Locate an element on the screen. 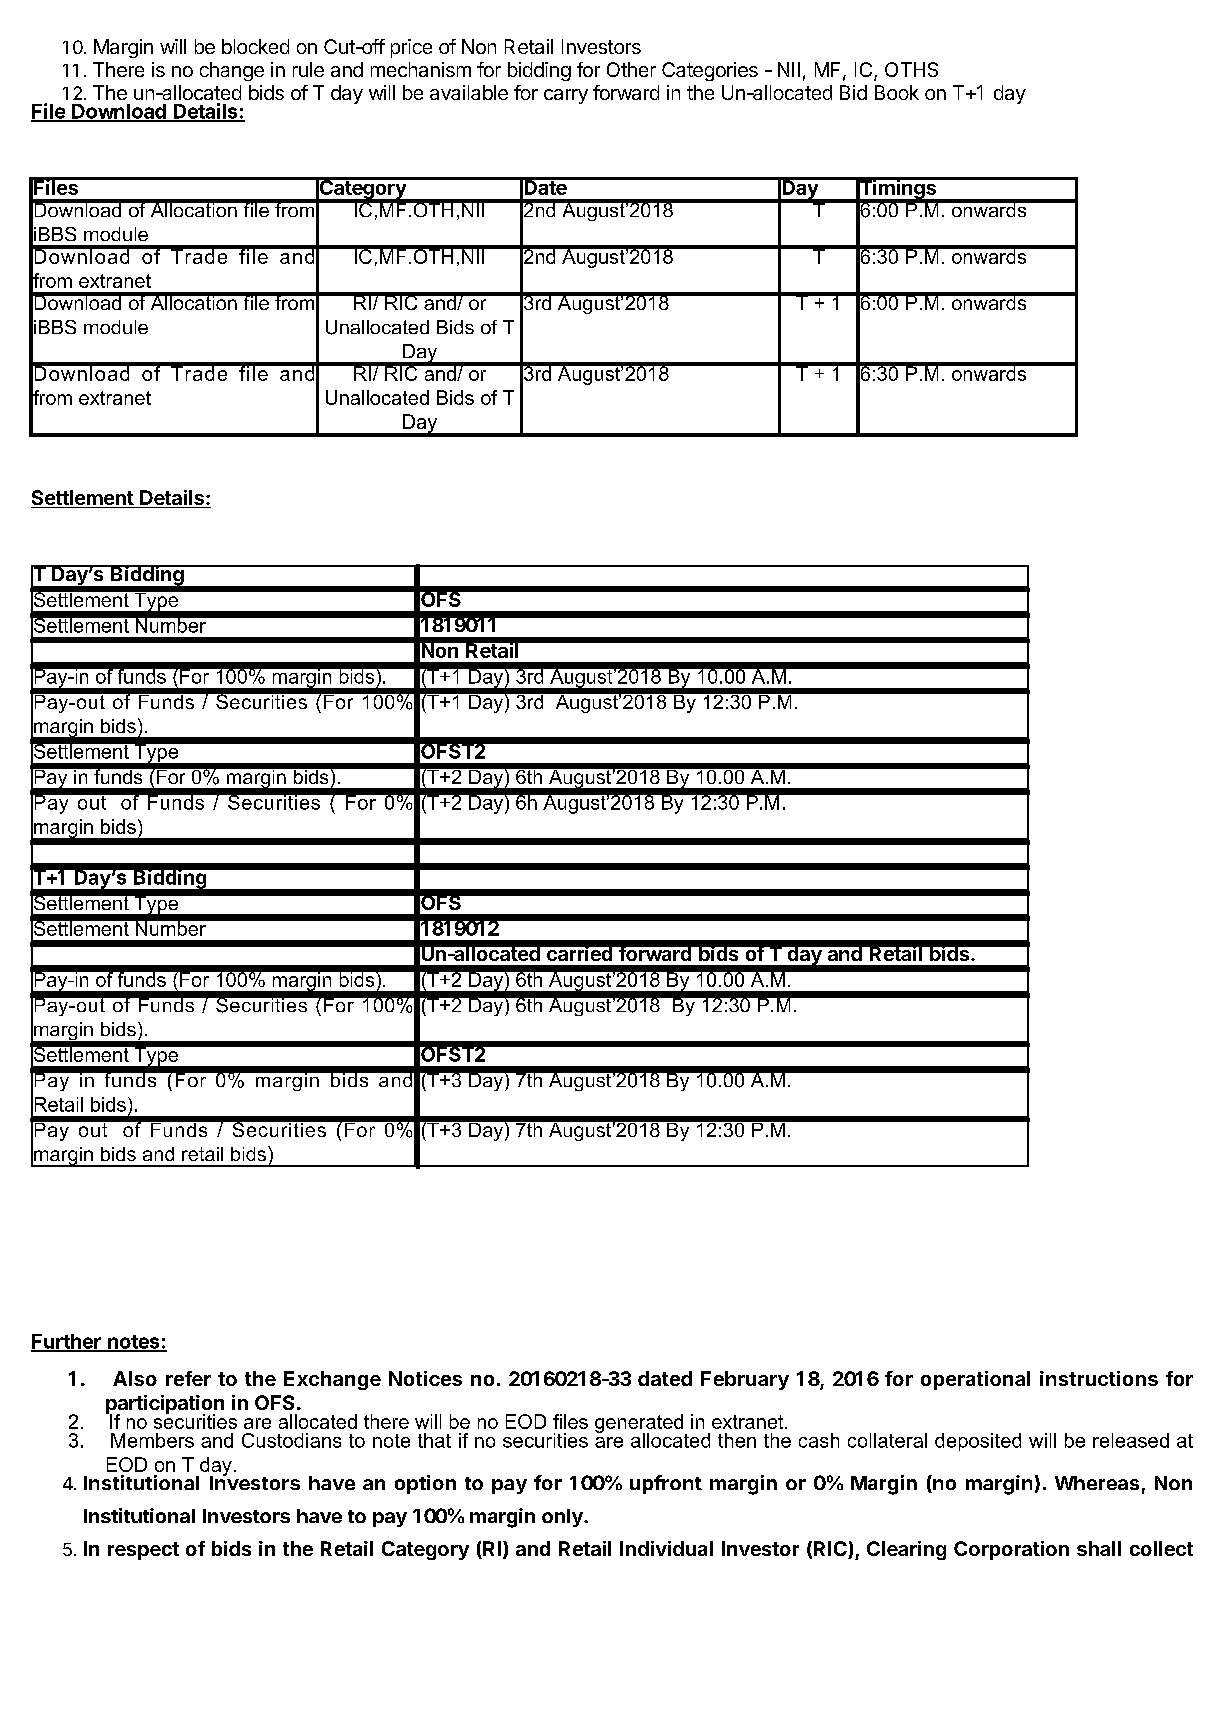  instructions is located at coordinates (1099, 1378).
